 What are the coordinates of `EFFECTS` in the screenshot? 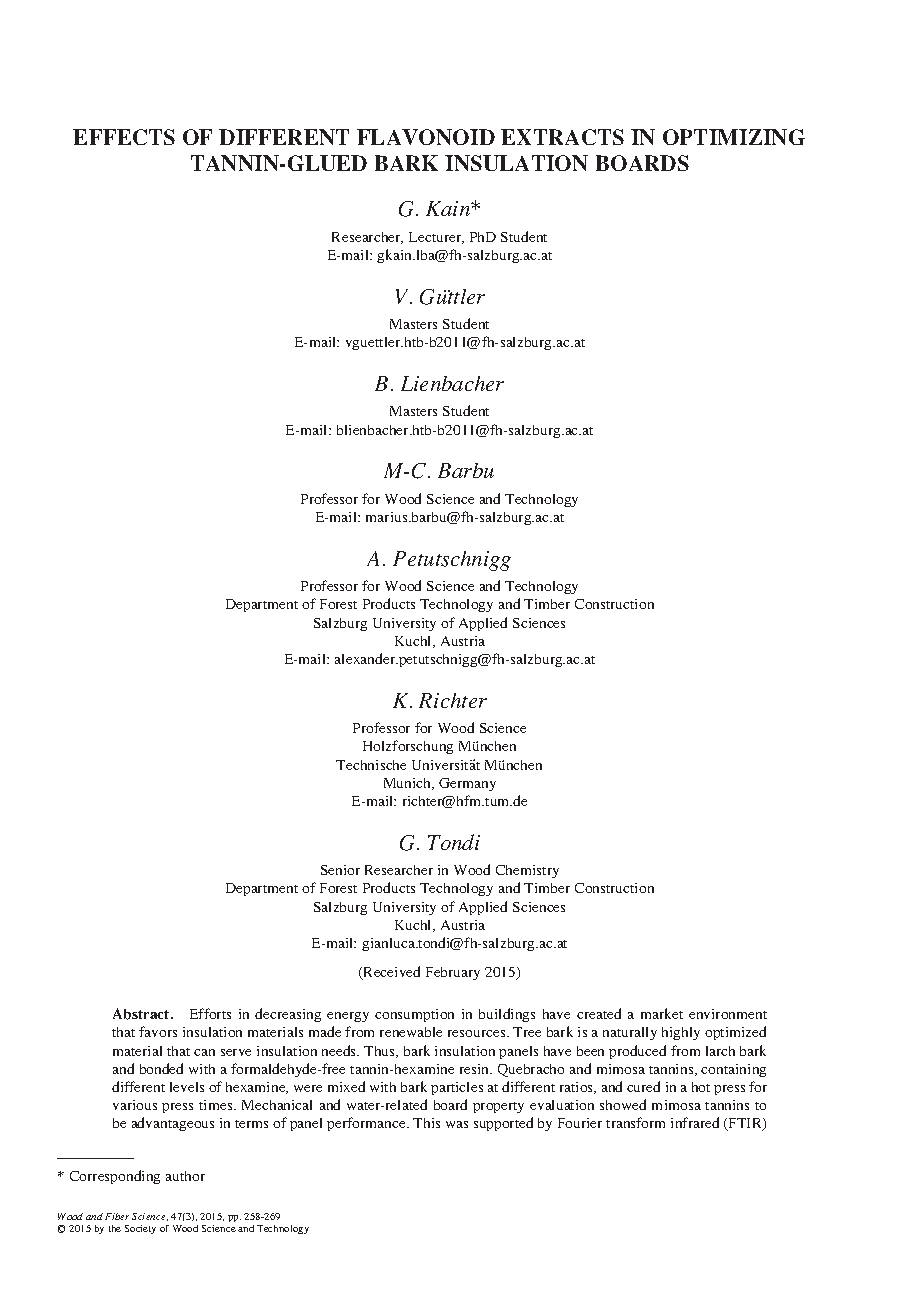 It's located at (124, 137).
